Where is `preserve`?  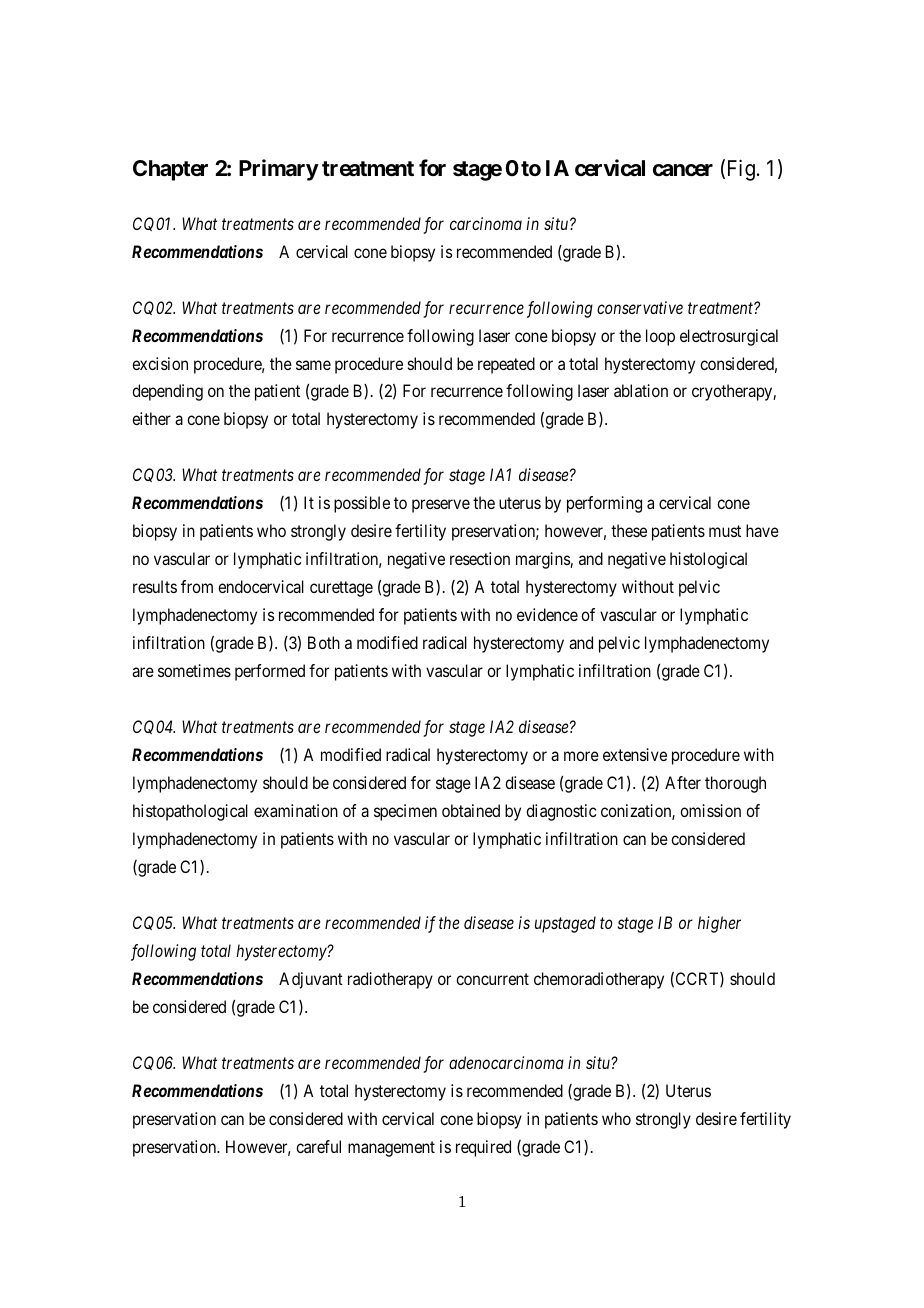 preserve is located at coordinates (441, 506).
